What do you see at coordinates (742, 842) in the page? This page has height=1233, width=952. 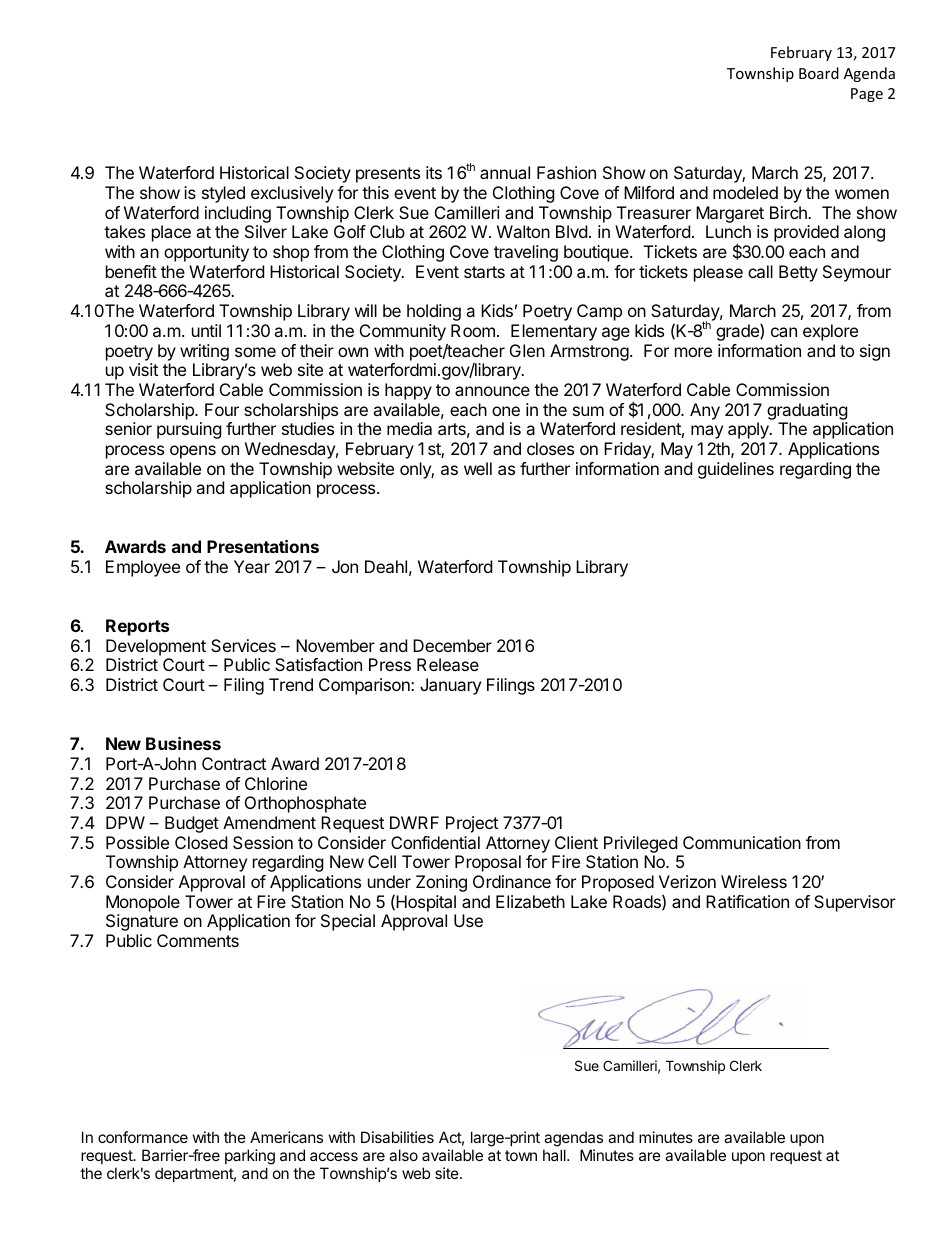 I see `Communication` at bounding box center [742, 842].
